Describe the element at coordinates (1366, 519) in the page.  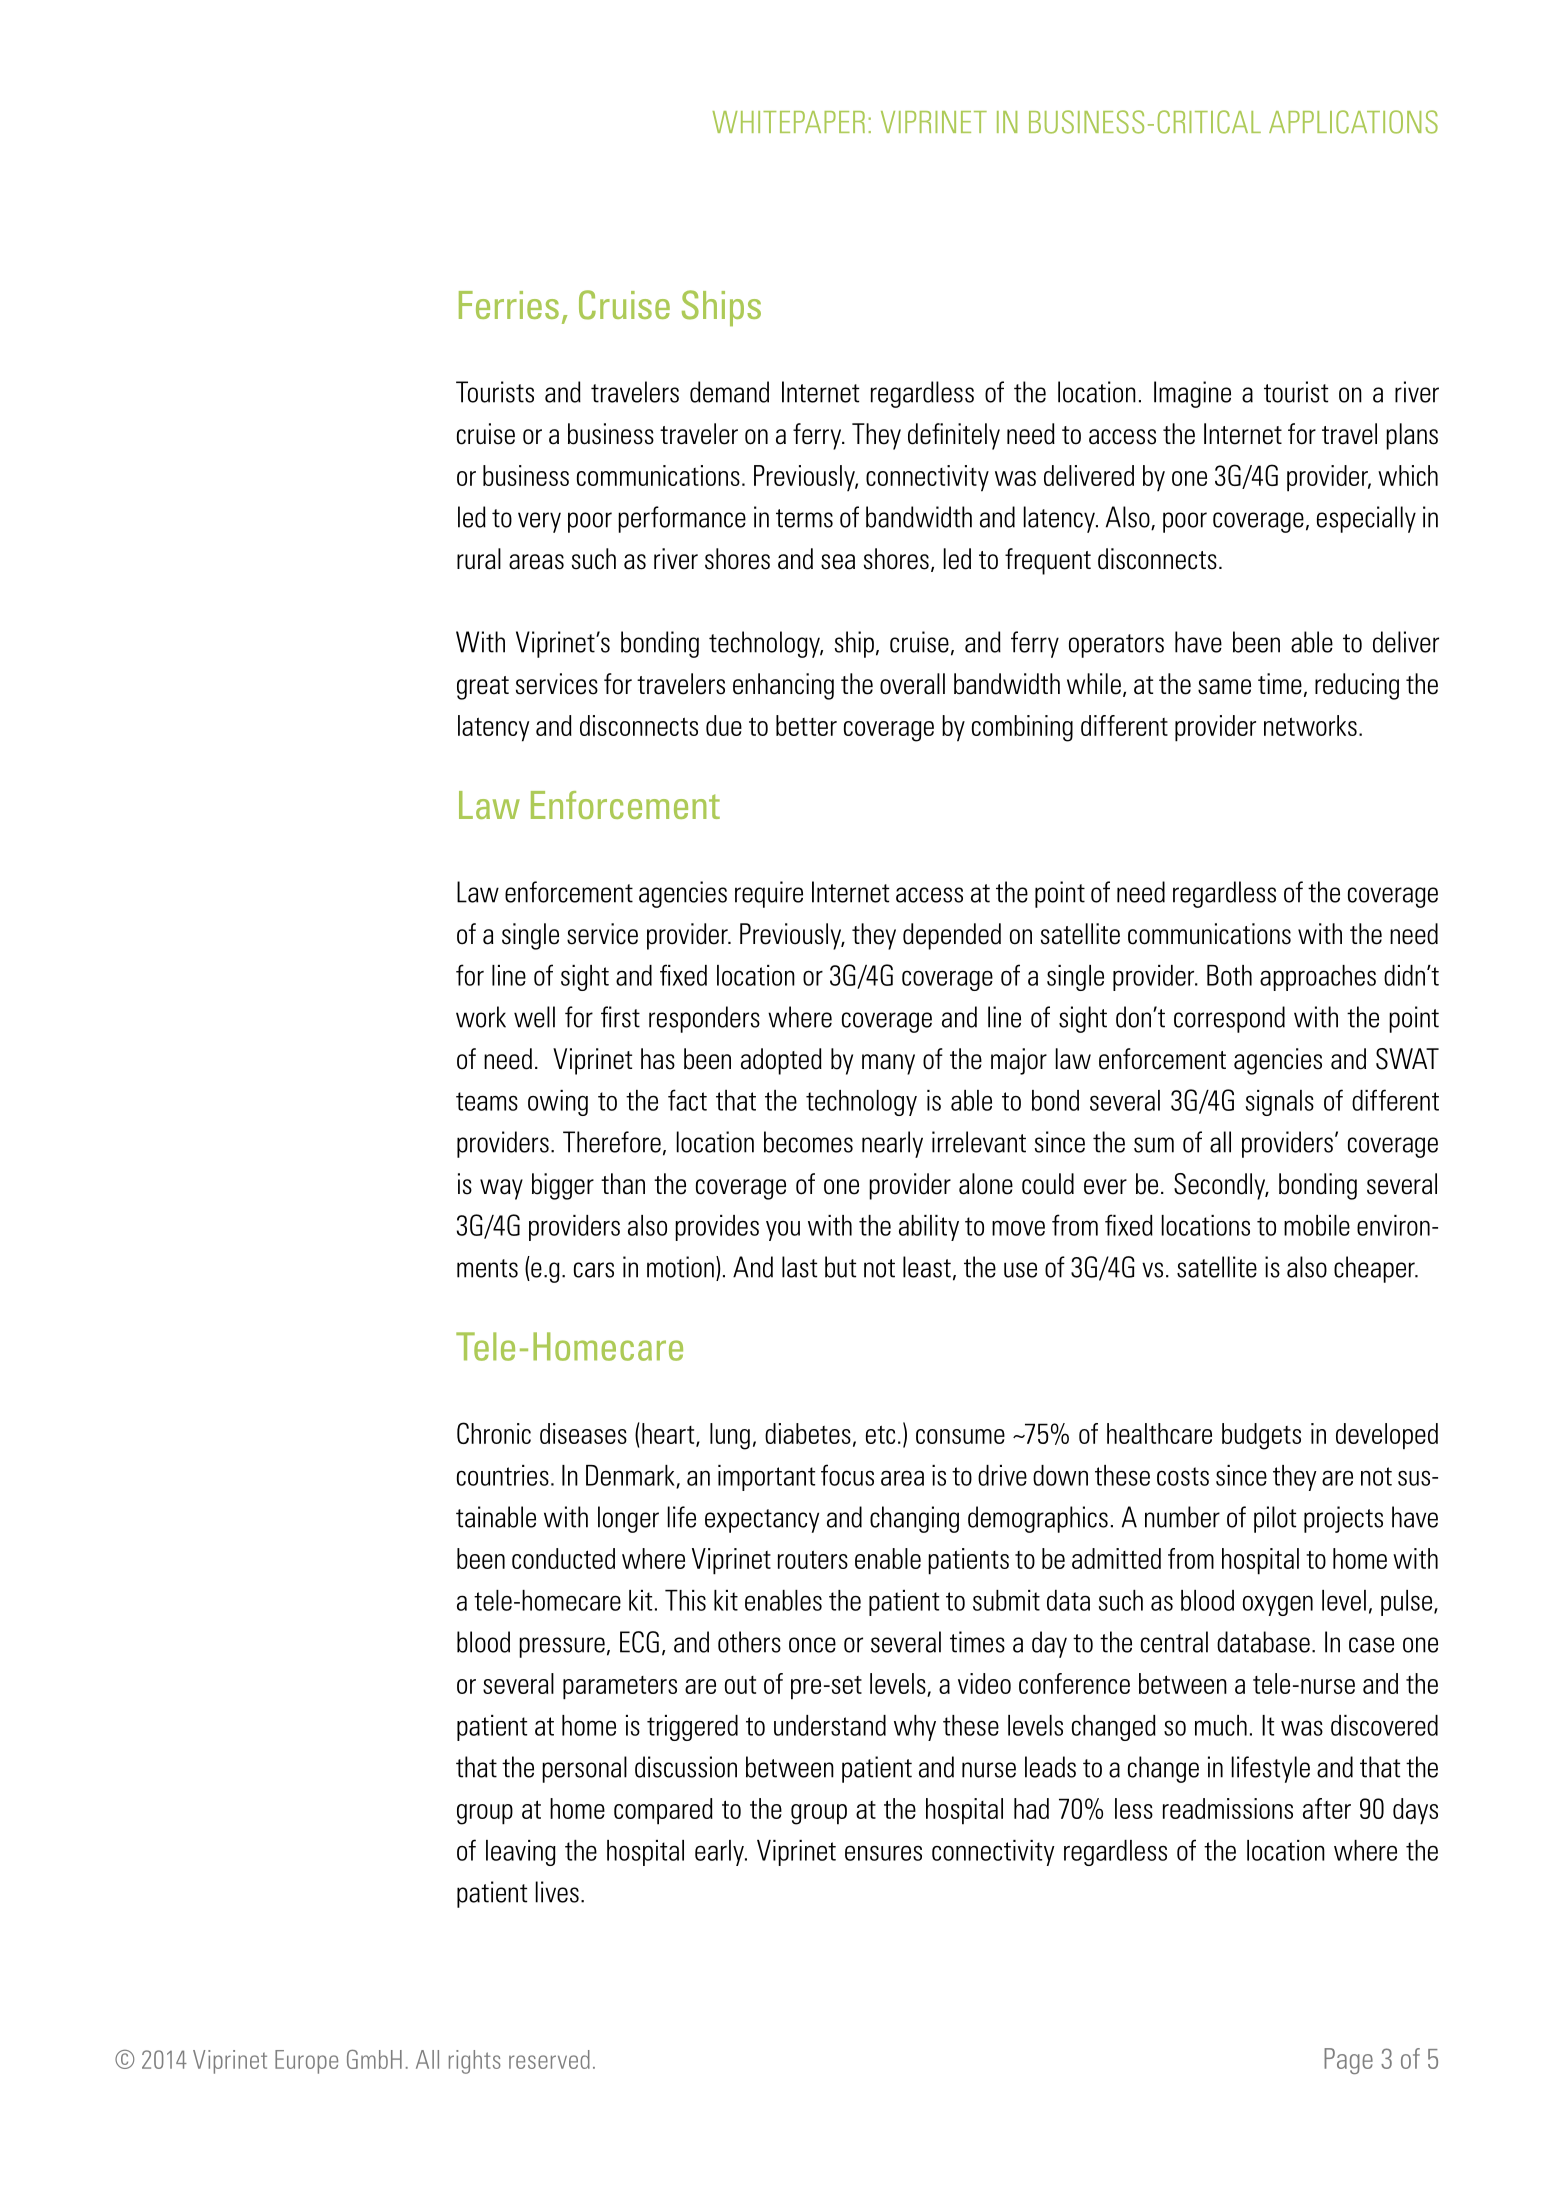
I see `especially` at that location.
